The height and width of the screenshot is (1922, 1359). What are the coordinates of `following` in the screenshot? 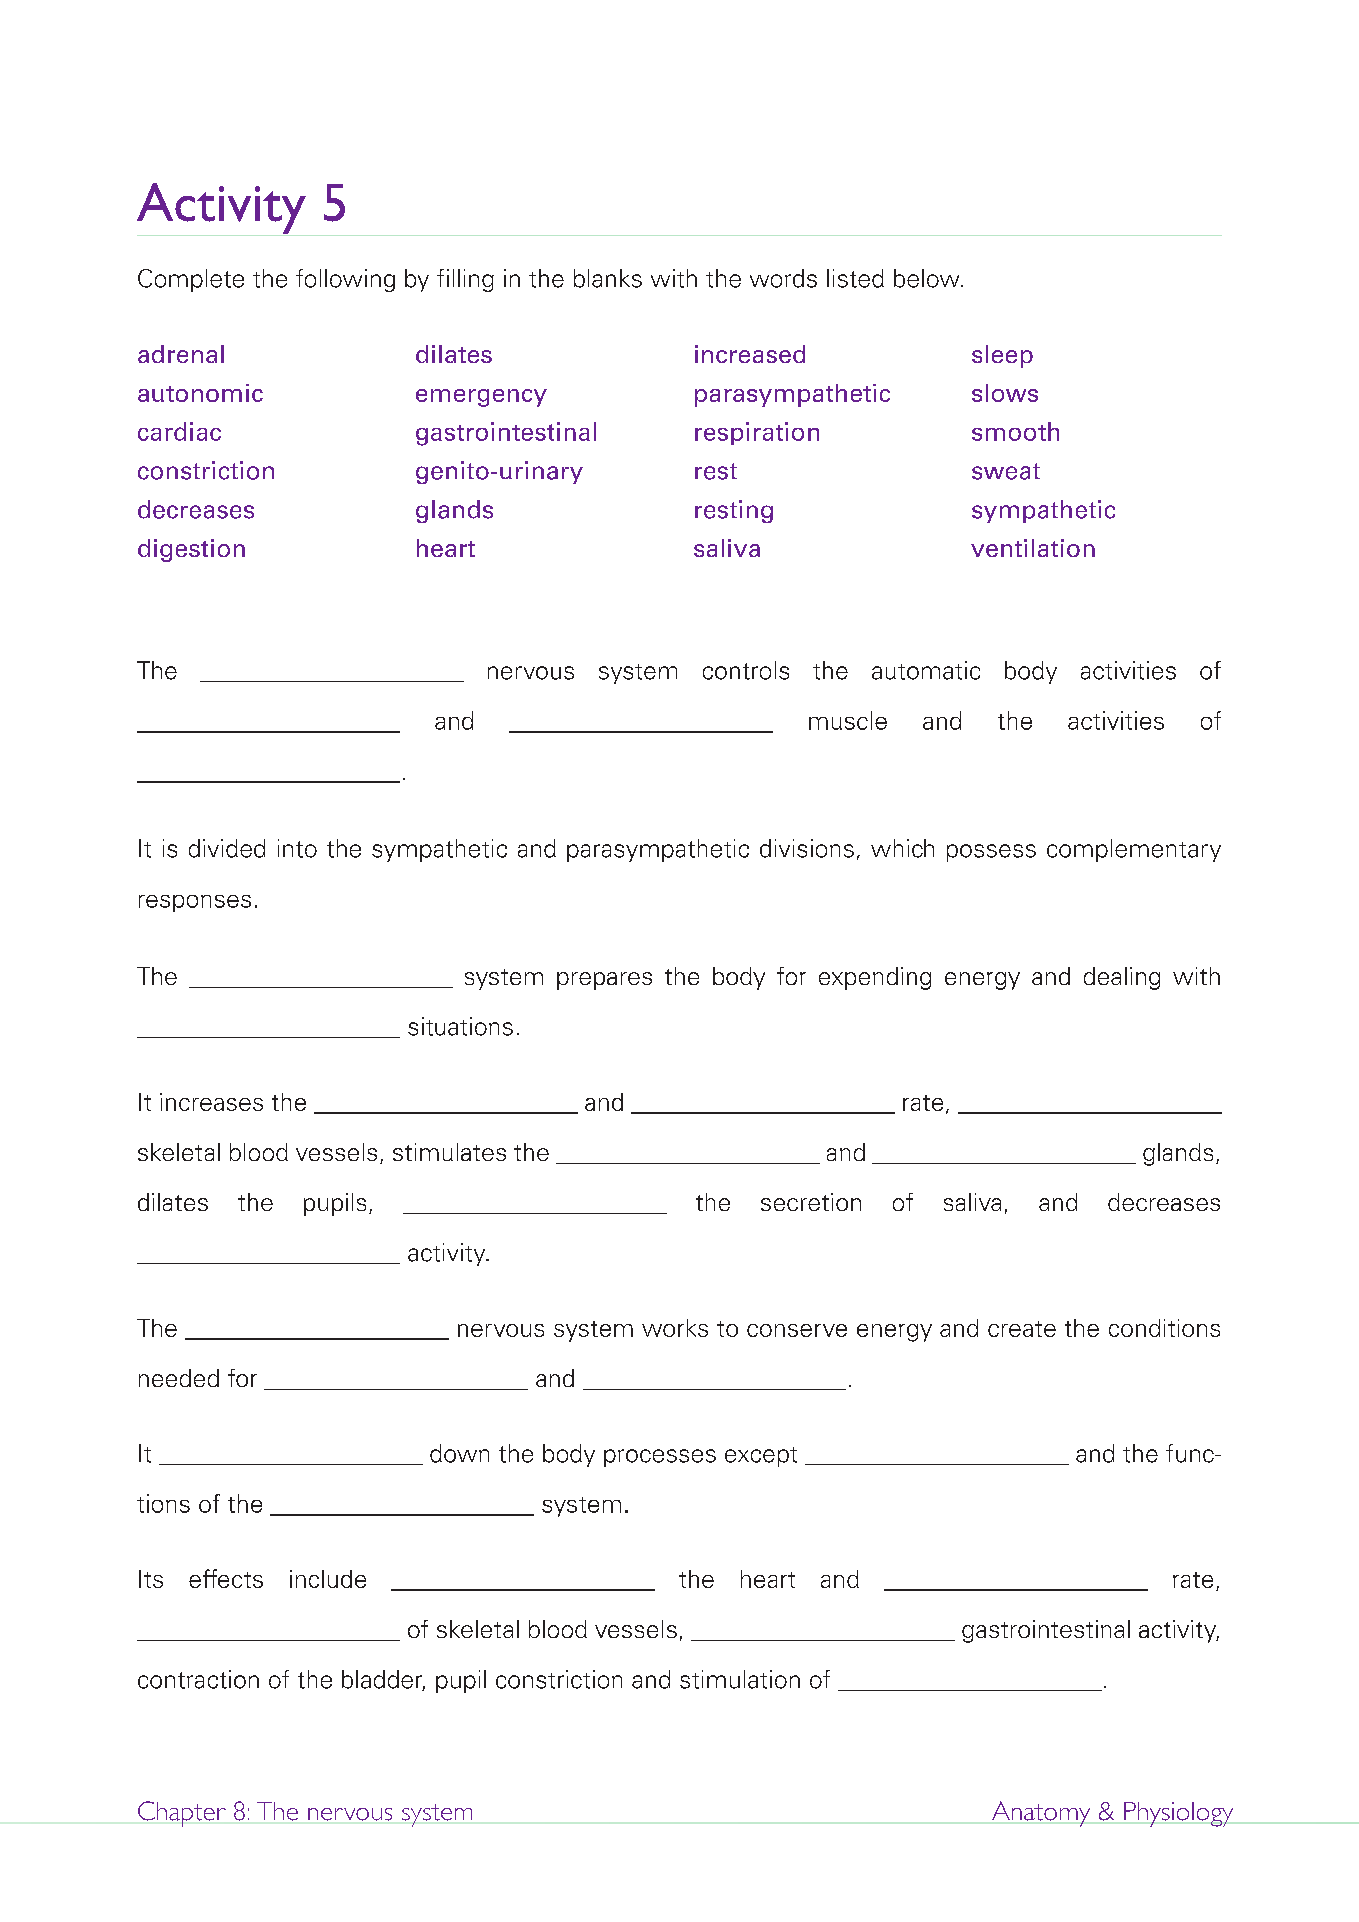 It's located at (345, 280).
